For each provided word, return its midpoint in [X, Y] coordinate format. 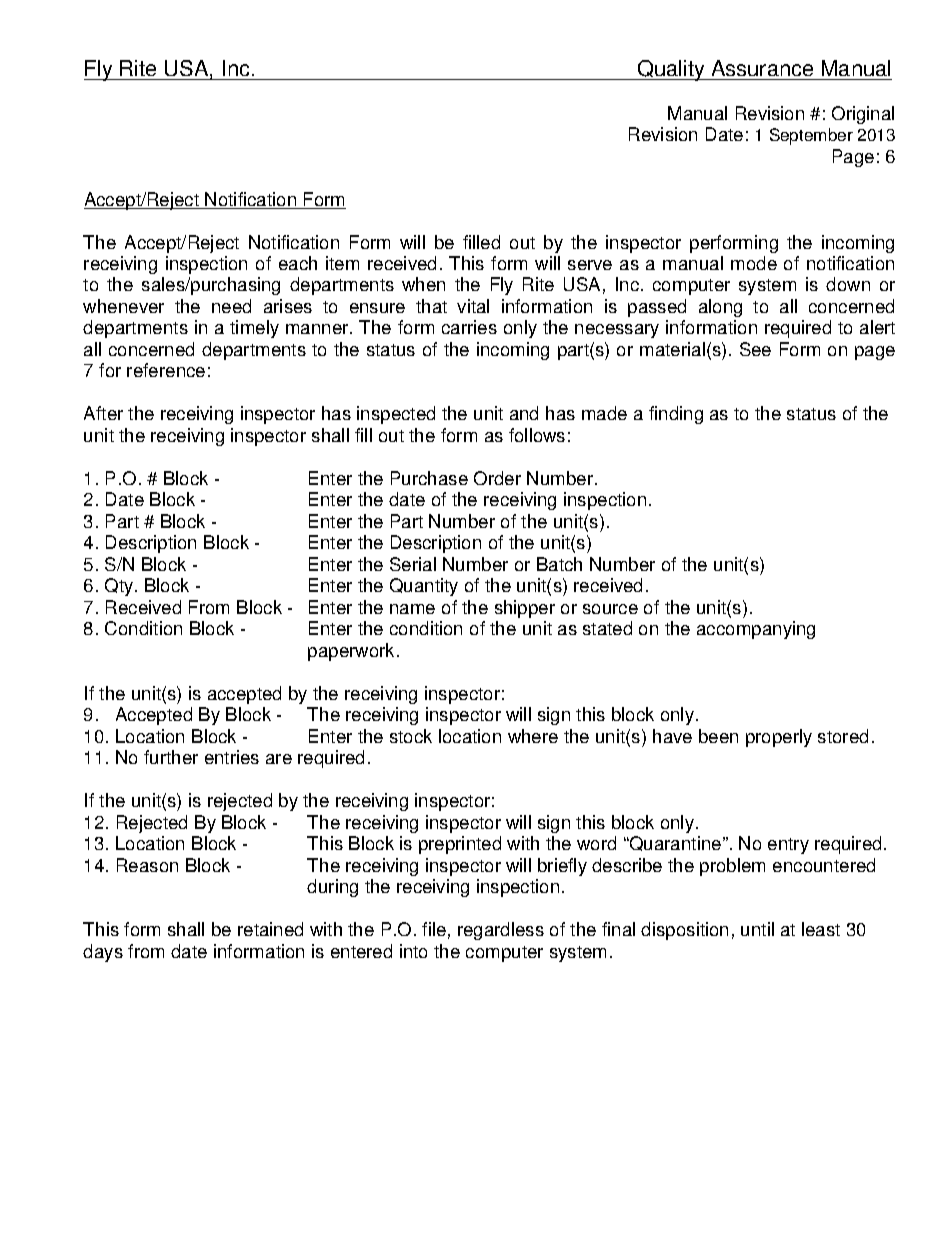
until [757, 929]
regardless [501, 931]
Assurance [762, 68]
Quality [671, 70]
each [298, 263]
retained [270, 929]
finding [676, 415]
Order [497, 478]
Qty [120, 587]
